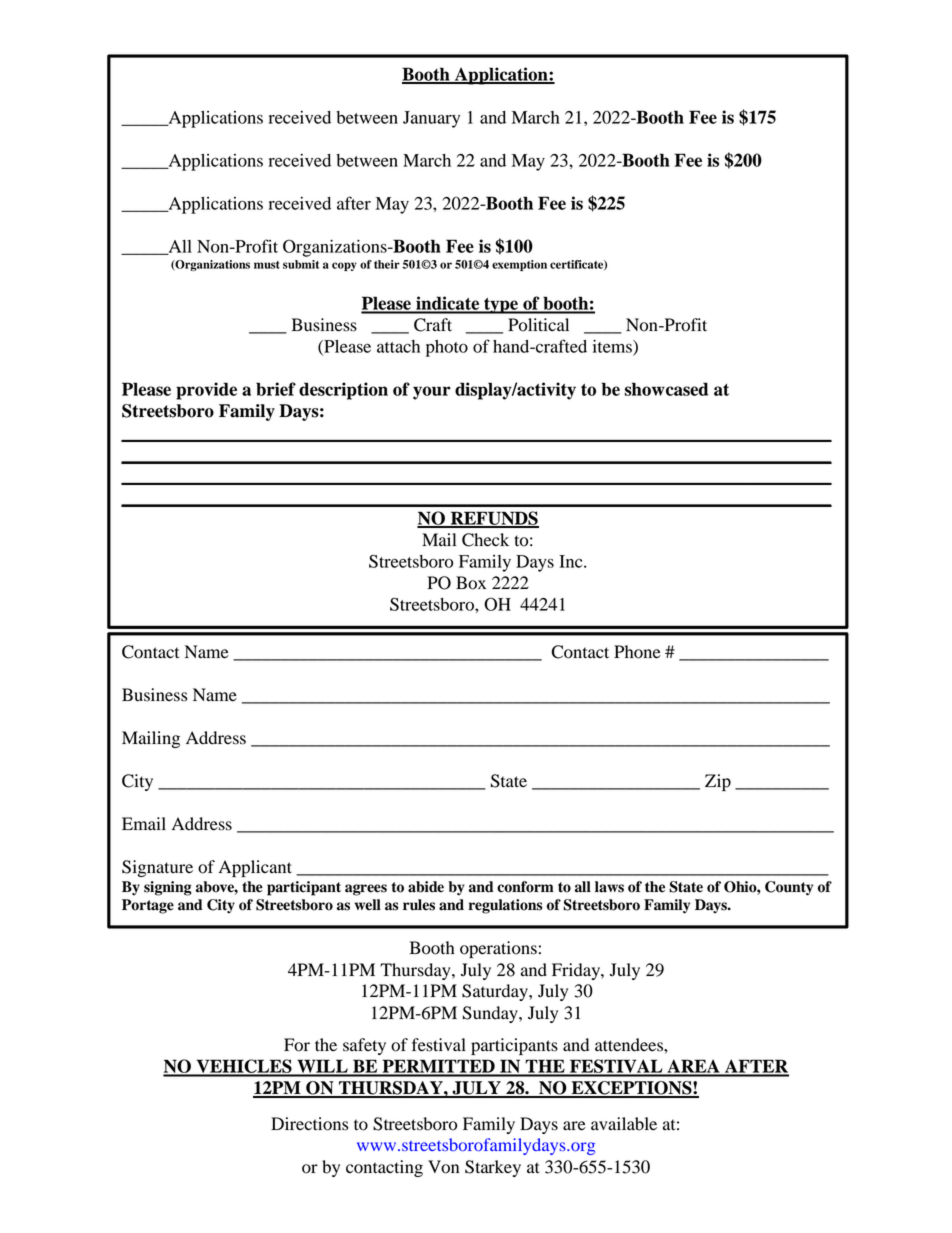 The height and width of the screenshot is (1233, 952). What do you see at coordinates (309, 1124) in the screenshot?
I see `Directions` at bounding box center [309, 1124].
